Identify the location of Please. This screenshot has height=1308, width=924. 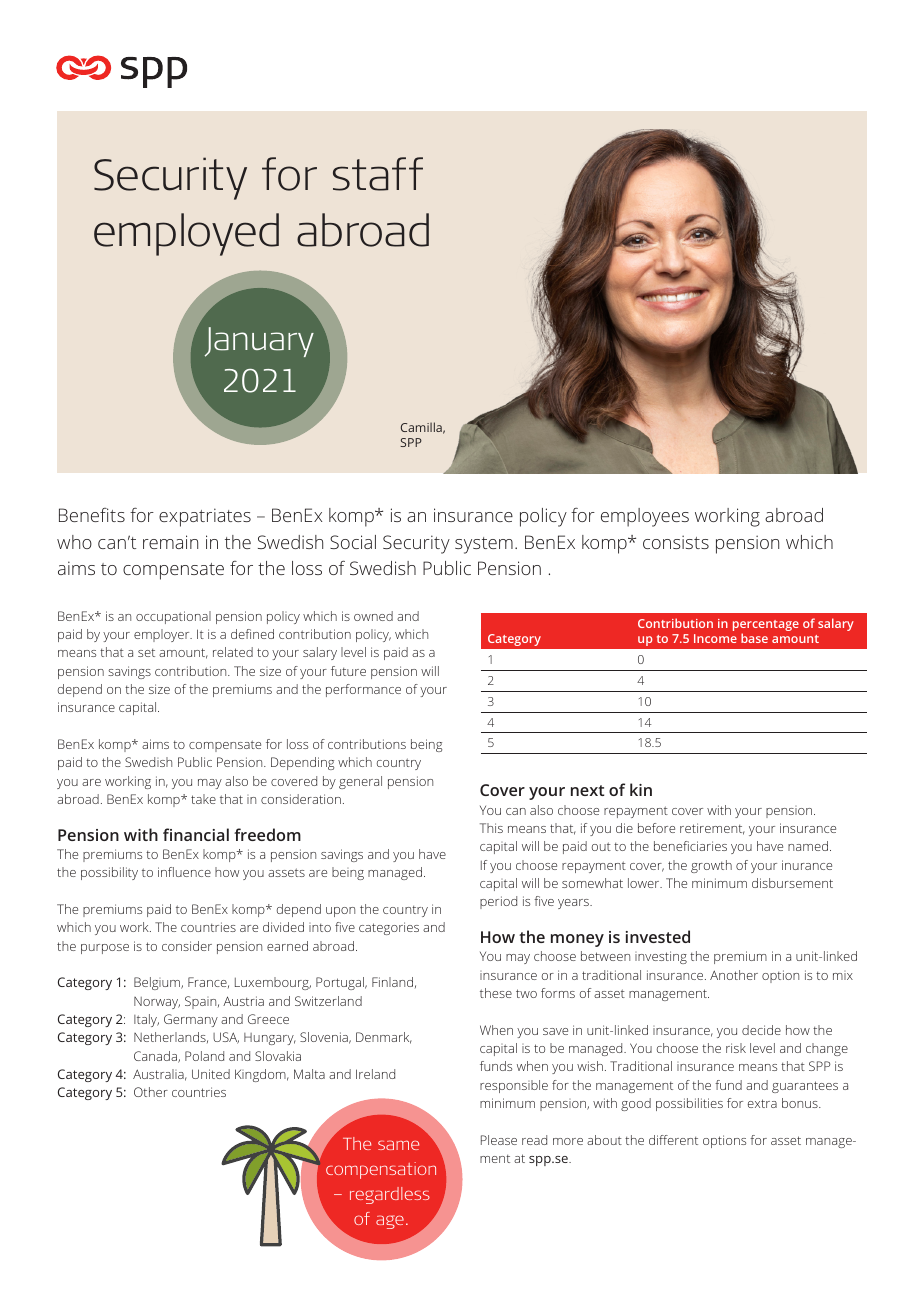
(499, 1140).
